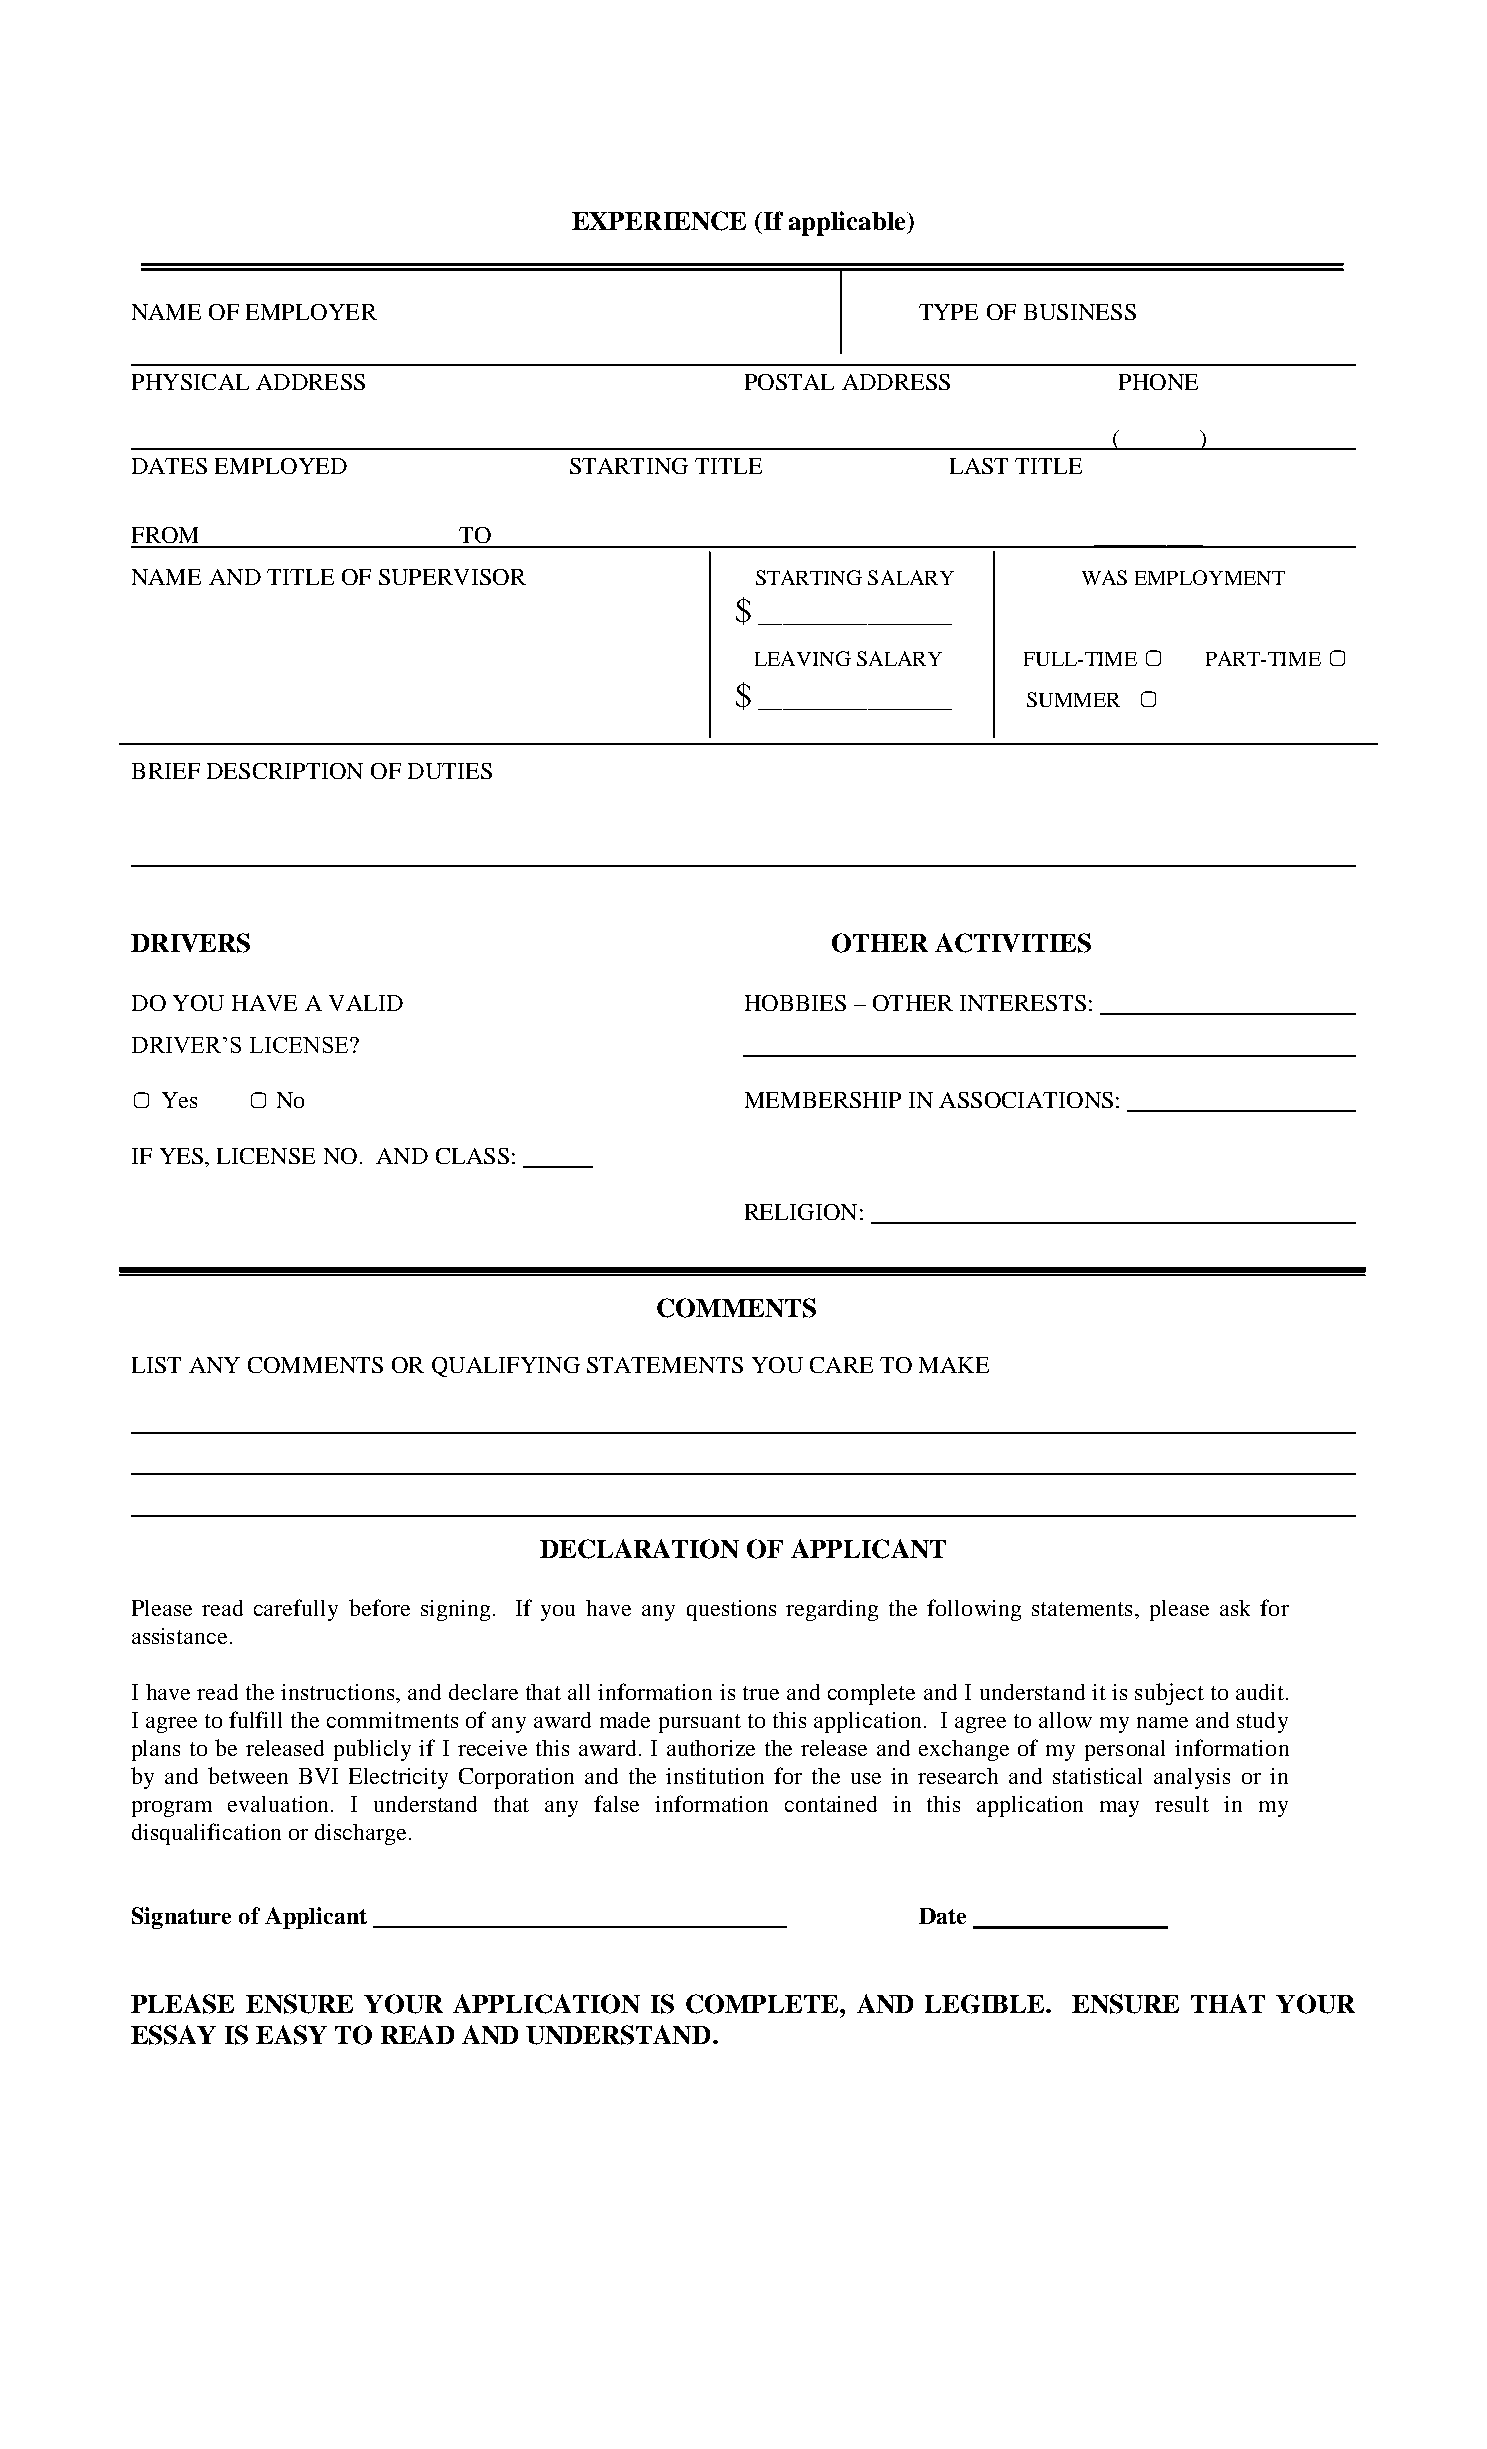 Image resolution: width=1487 pixels, height=2449 pixels. I want to click on false, so click(616, 1803).
